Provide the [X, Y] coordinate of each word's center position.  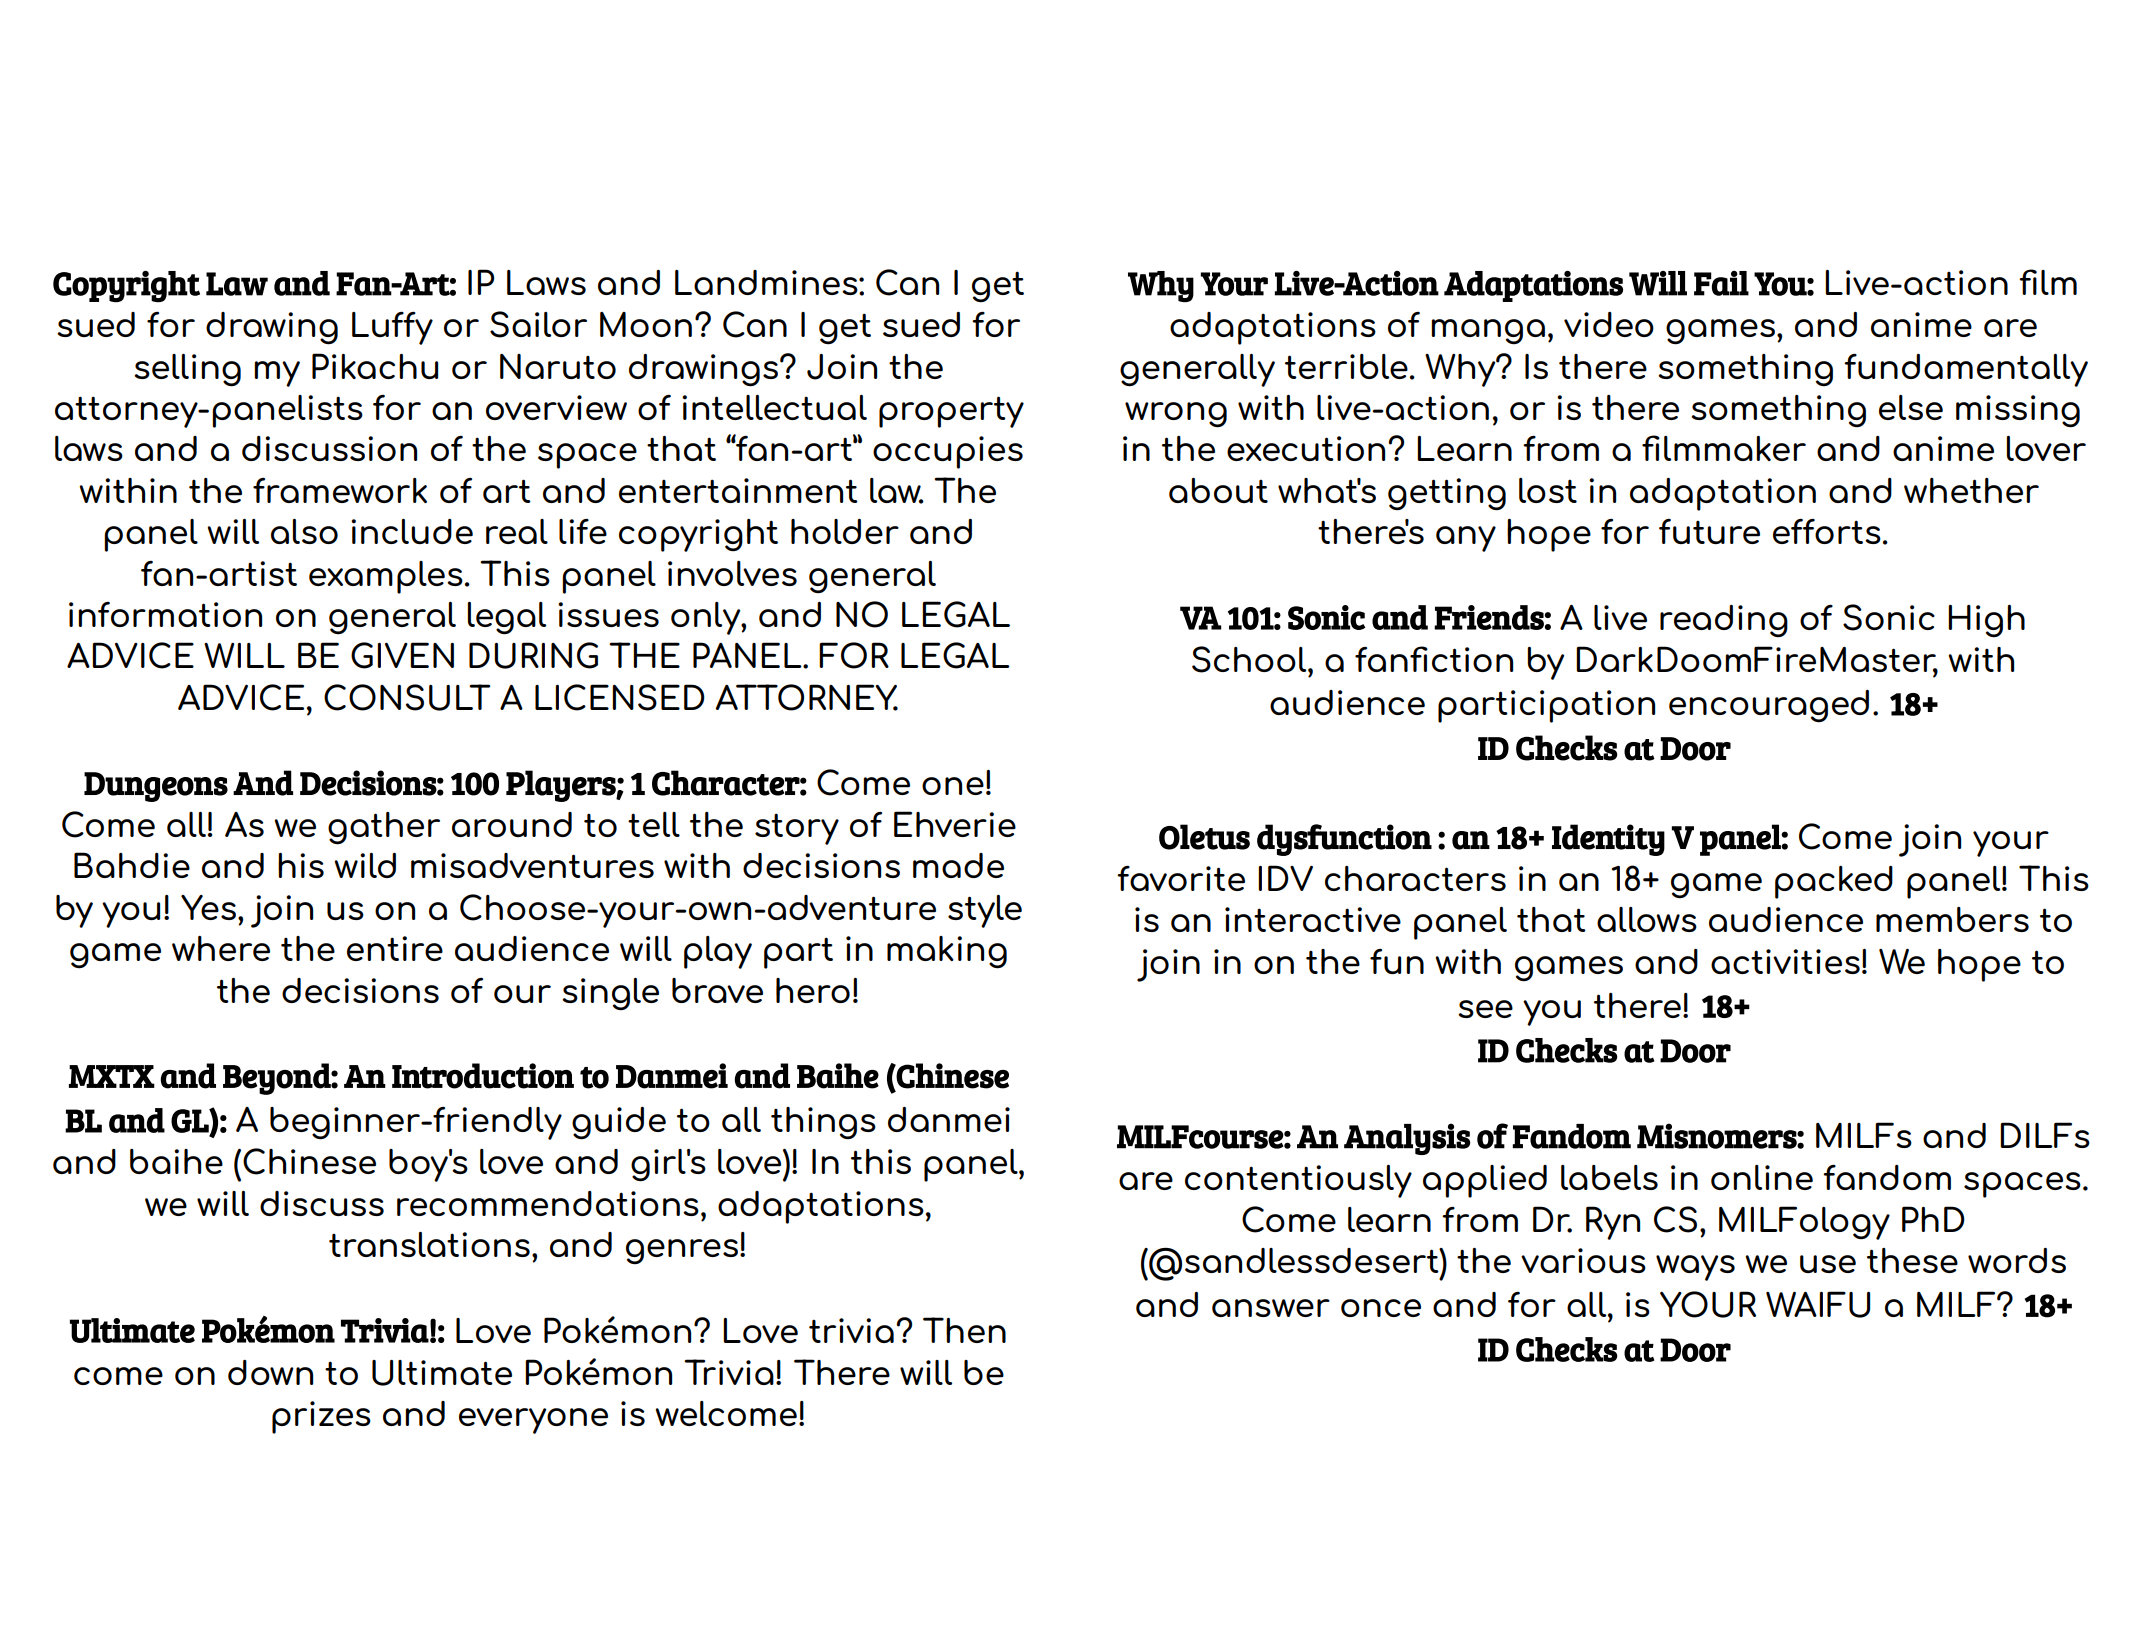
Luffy [392, 328]
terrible [1346, 366]
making [947, 952]
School [1250, 659]
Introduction [483, 1076]
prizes [321, 1417]
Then [964, 1330]
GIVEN [402, 655]
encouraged [1769, 706]
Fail [1721, 283]
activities [1785, 961]
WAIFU [1818, 1304]
